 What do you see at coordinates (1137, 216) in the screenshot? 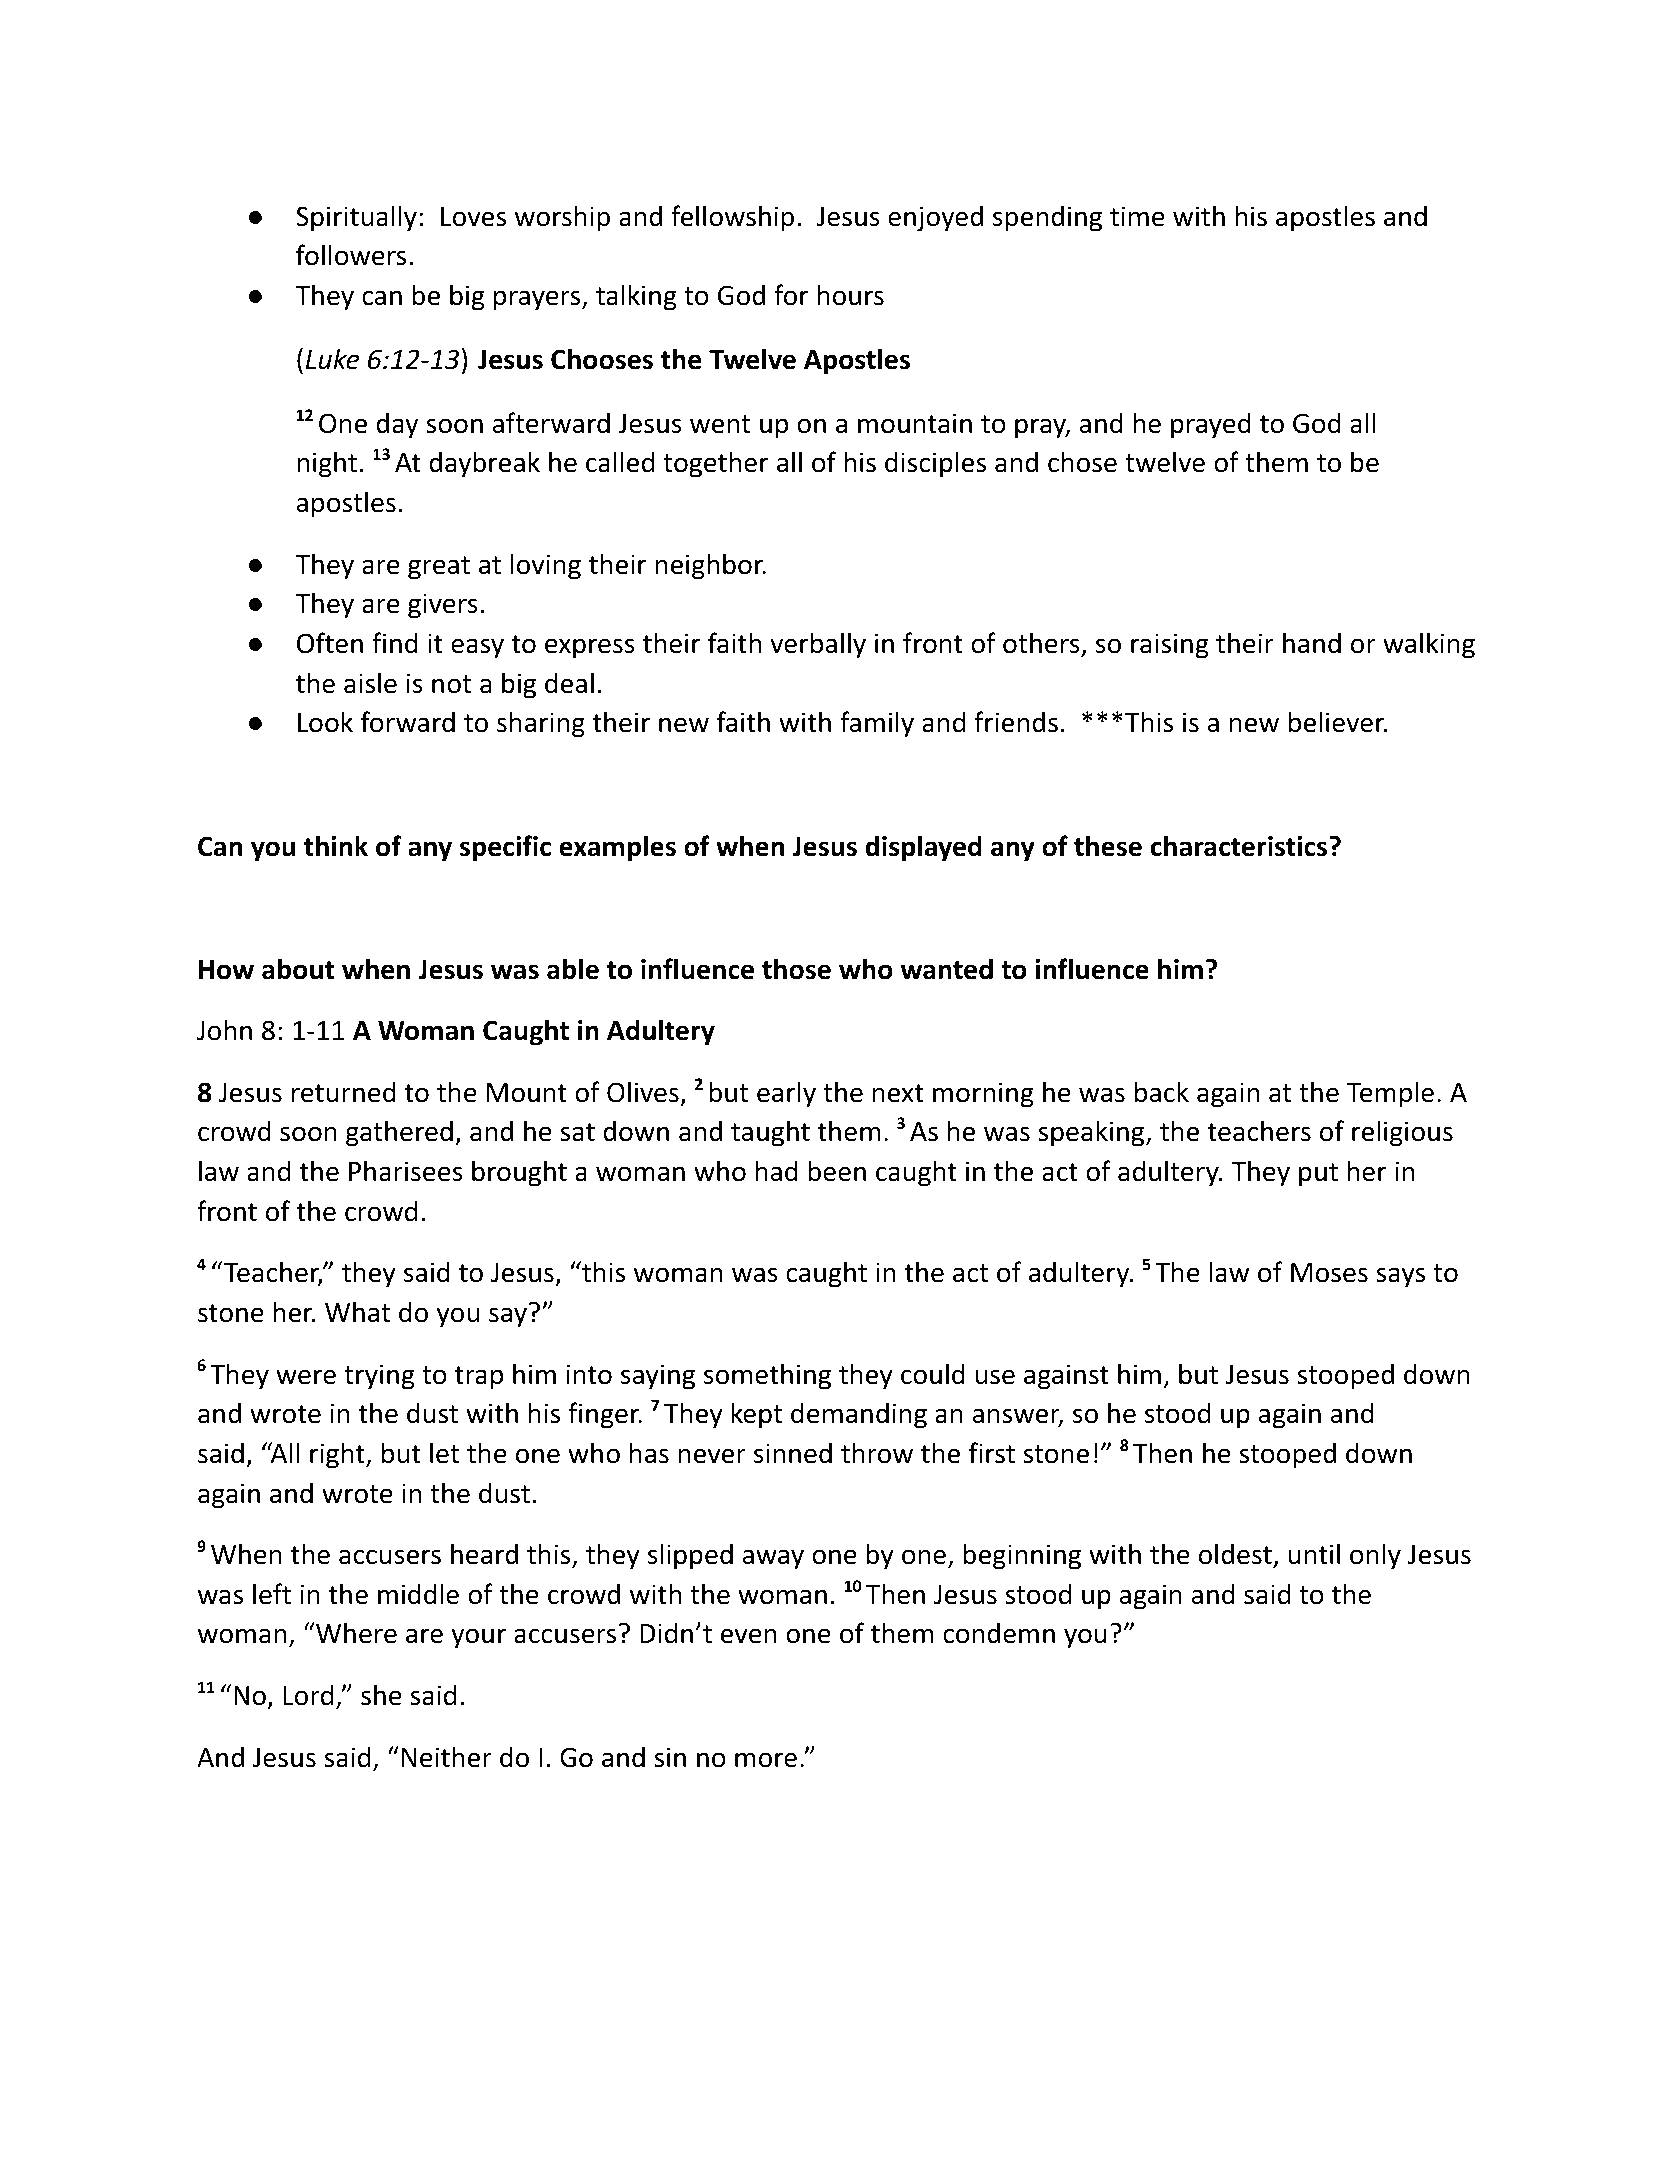
I see `time` at bounding box center [1137, 216].
